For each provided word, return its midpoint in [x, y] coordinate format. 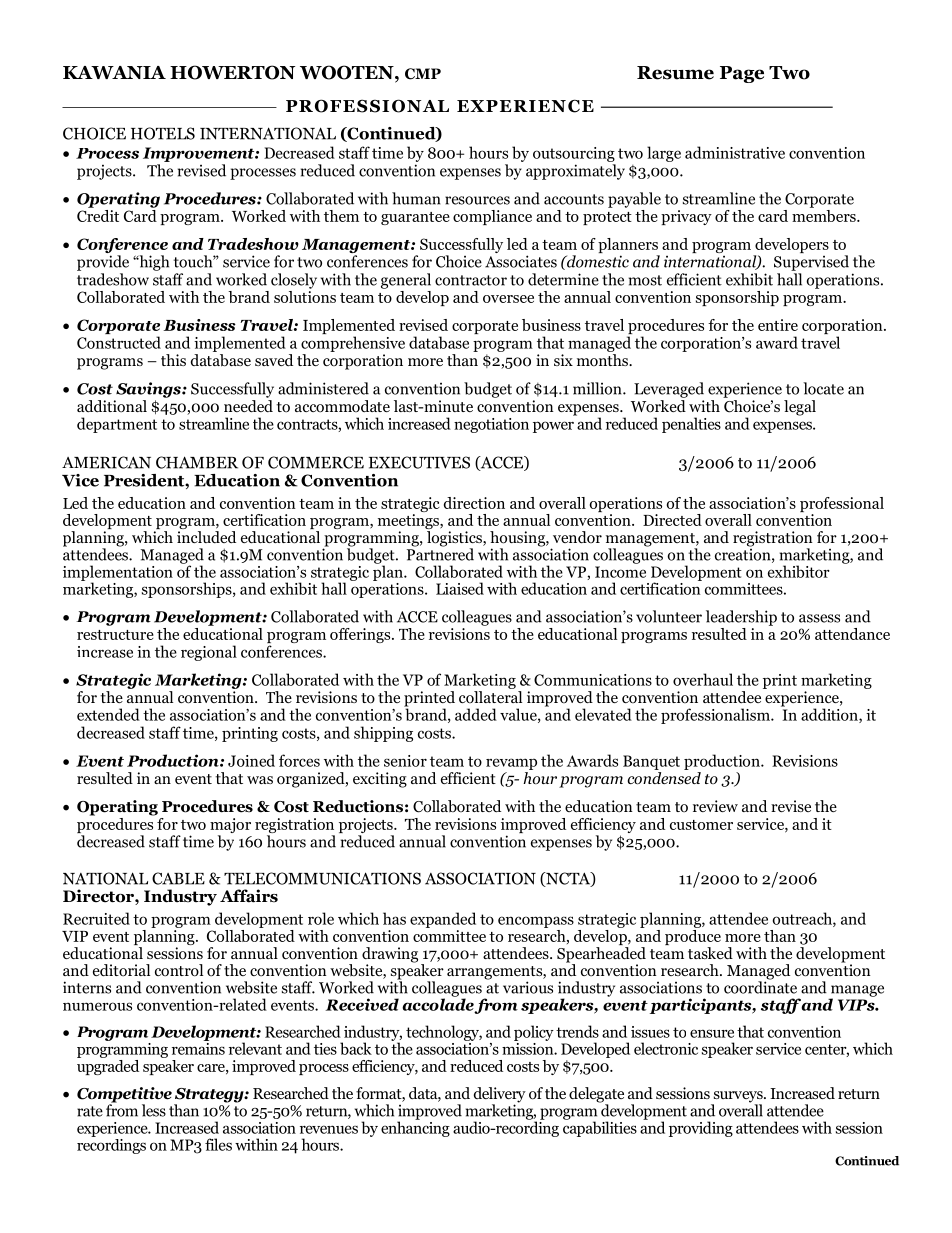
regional [209, 653]
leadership [741, 618]
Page [742, 74]
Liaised [460, 588]
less [154, 1110]
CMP [423, 74]
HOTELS [163, 133]
